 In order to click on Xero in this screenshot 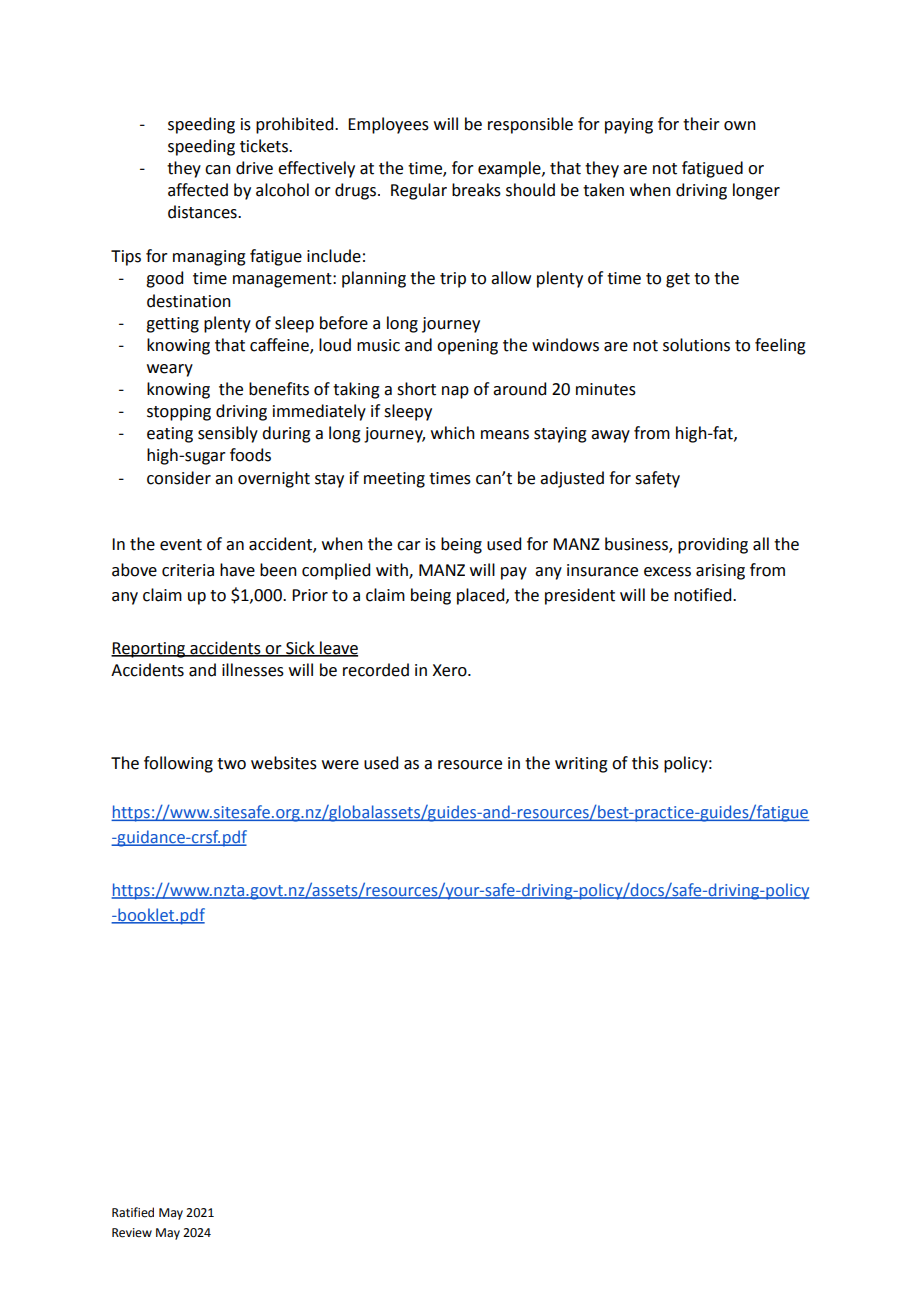, I will do `click(450, 670)`.
